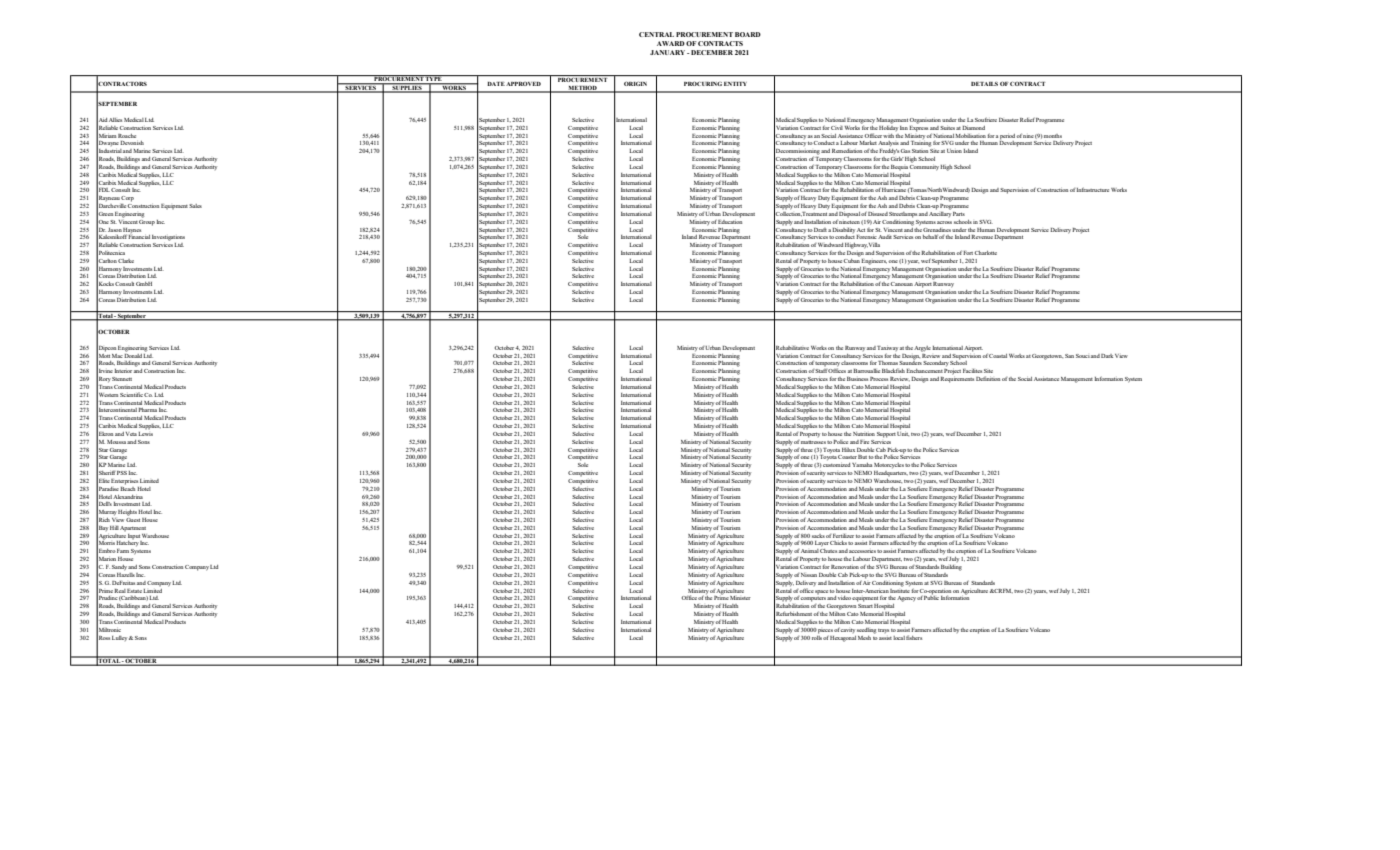  Describe the element at coordinates (852, 259) in the image. I see `Cuban` at that location.
